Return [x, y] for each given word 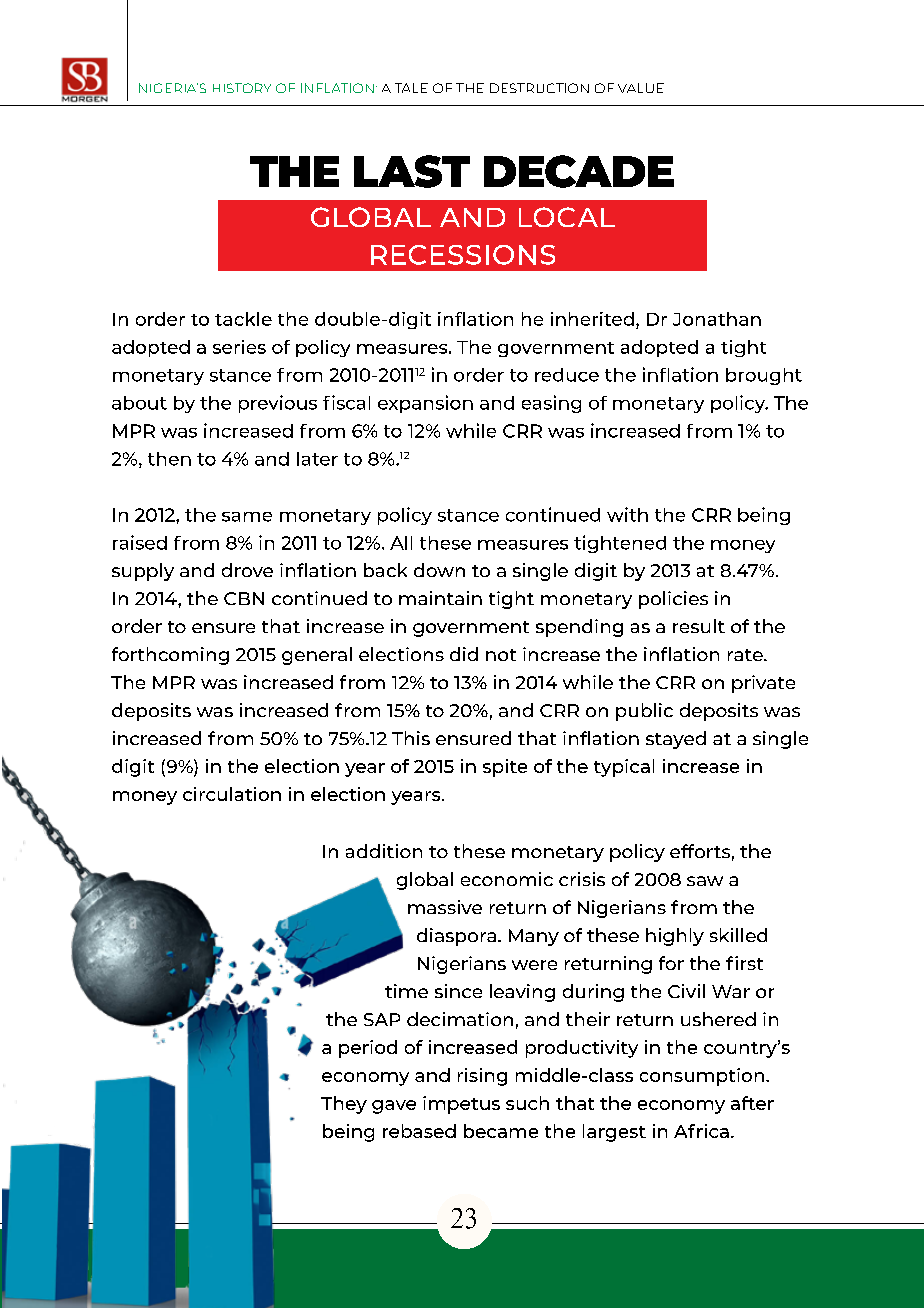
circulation [232, 794]
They [344, 1105]
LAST [412, 171]
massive [445, 907]
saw [705, 881]
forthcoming [170, 656]
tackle [243, 319]
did [464, 654]
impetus [461, 1105]
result [699, 626]
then [169, 459]
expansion [425, 404]
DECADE [579, 171]
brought [764, 376]
